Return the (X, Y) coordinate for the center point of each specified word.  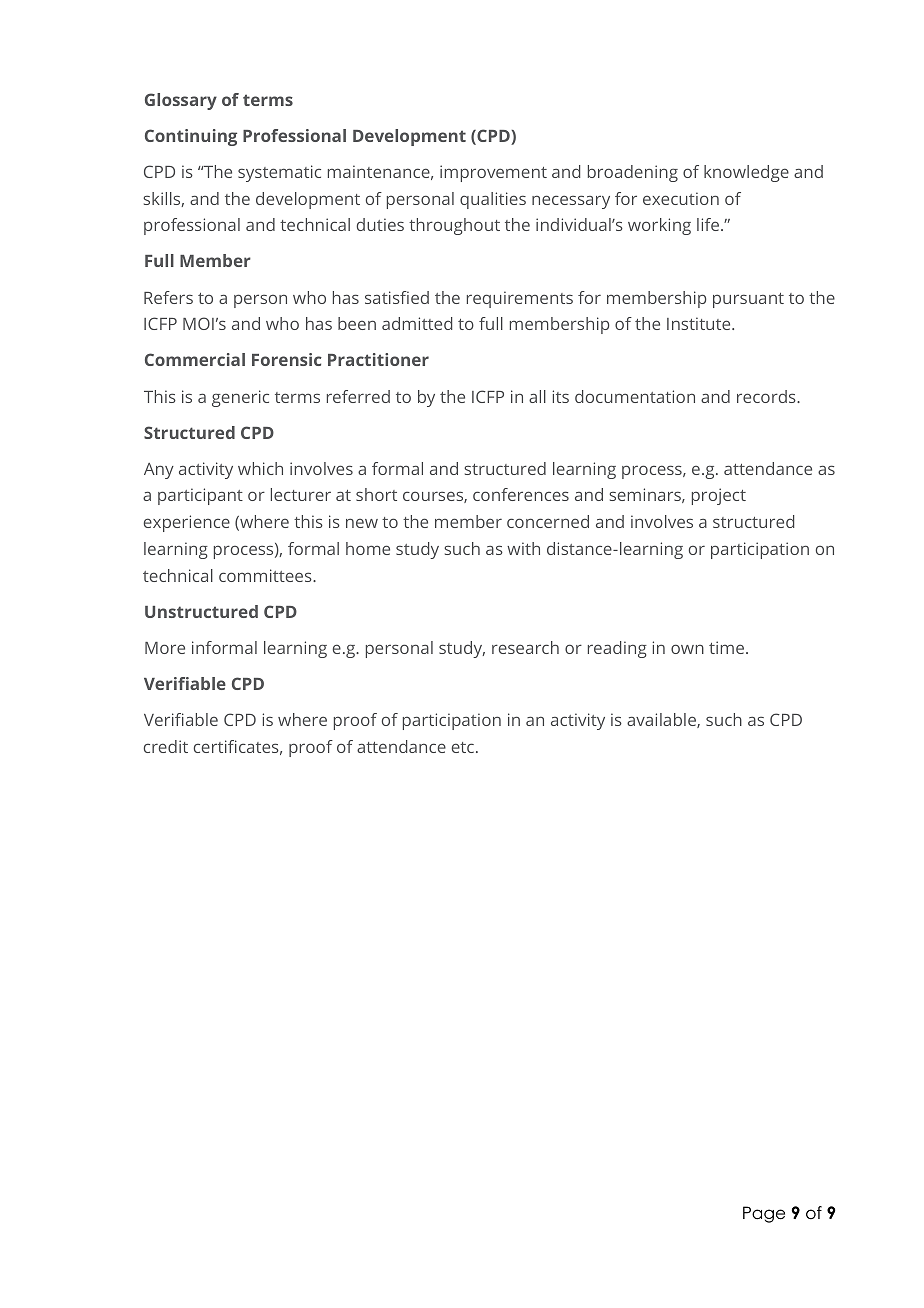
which (260, 468)
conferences (521, 494)
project (719, 496)
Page (764, 1214)
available (662, 720)
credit (166, 746)
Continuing (191, 137)
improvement (493, 173)
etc (463, 747)
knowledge (746, 173)
